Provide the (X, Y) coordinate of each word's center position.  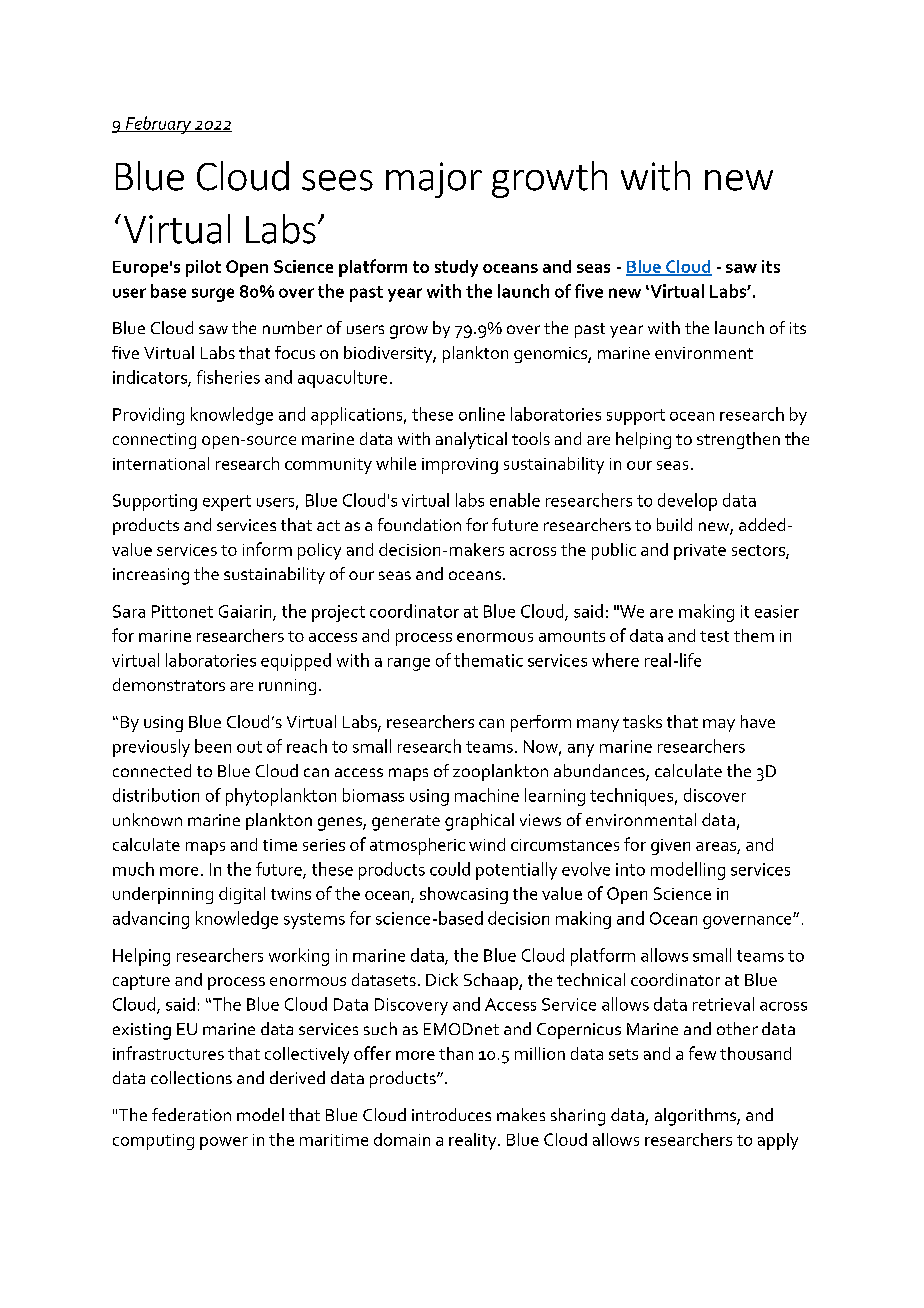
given (670, 847)
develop (687, 502)
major (434, 180)
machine (487, 795)
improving (460, 466)
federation (191, 1114)
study (456, 268)
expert (227, 503)
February (158, 125)
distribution (156, 795)
